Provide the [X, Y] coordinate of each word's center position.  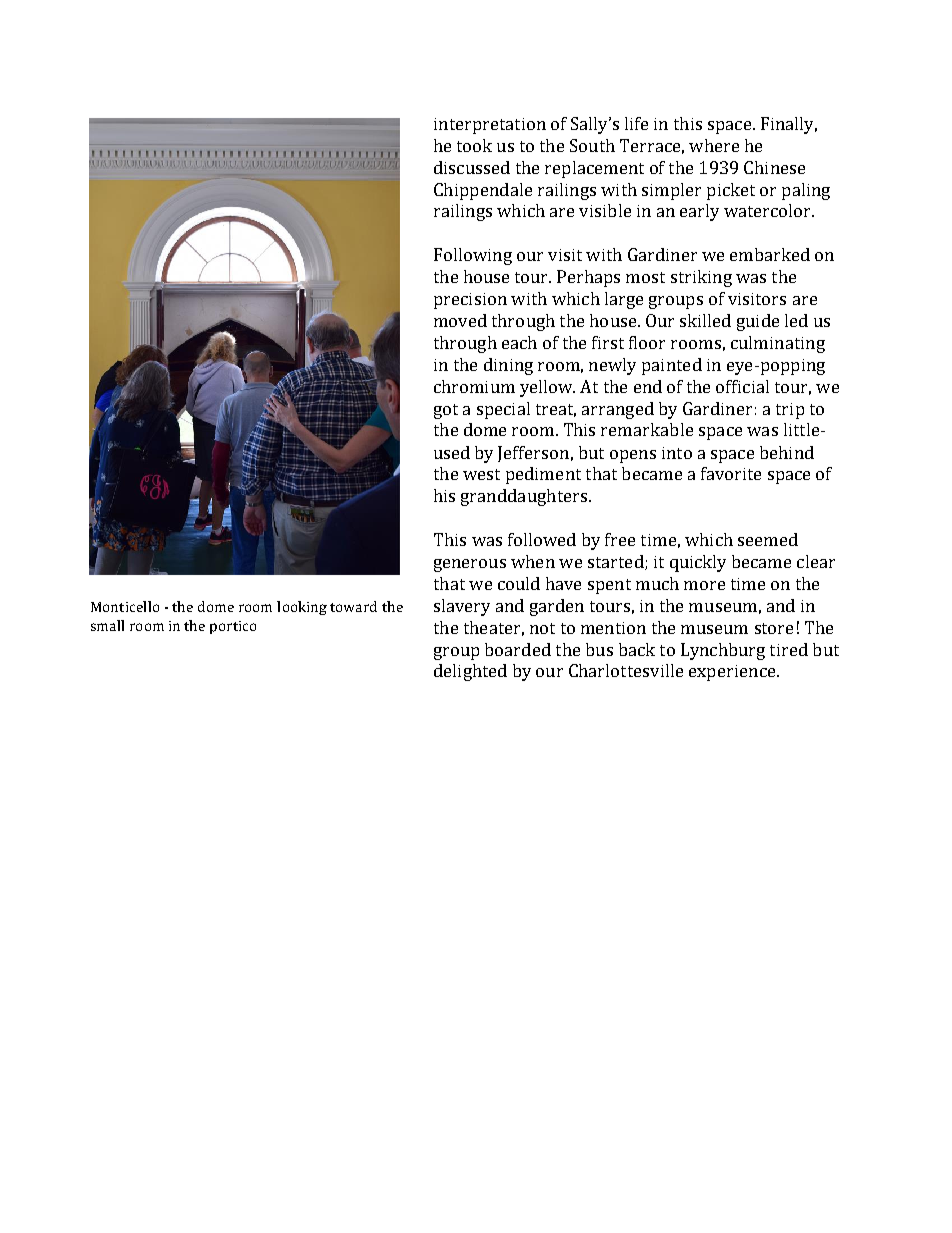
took [474, 145]
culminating [778, 344]
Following [473, 256]
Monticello [125, 606]
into [677, 453]
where [714, 145]
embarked [770, 254]
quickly [698, 563]
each [519, 342]
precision [470, 301]
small [107, 625]
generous [470, 565]
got [446, 411]
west [481, 474]
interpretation [490, 126]
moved [460, 320]
